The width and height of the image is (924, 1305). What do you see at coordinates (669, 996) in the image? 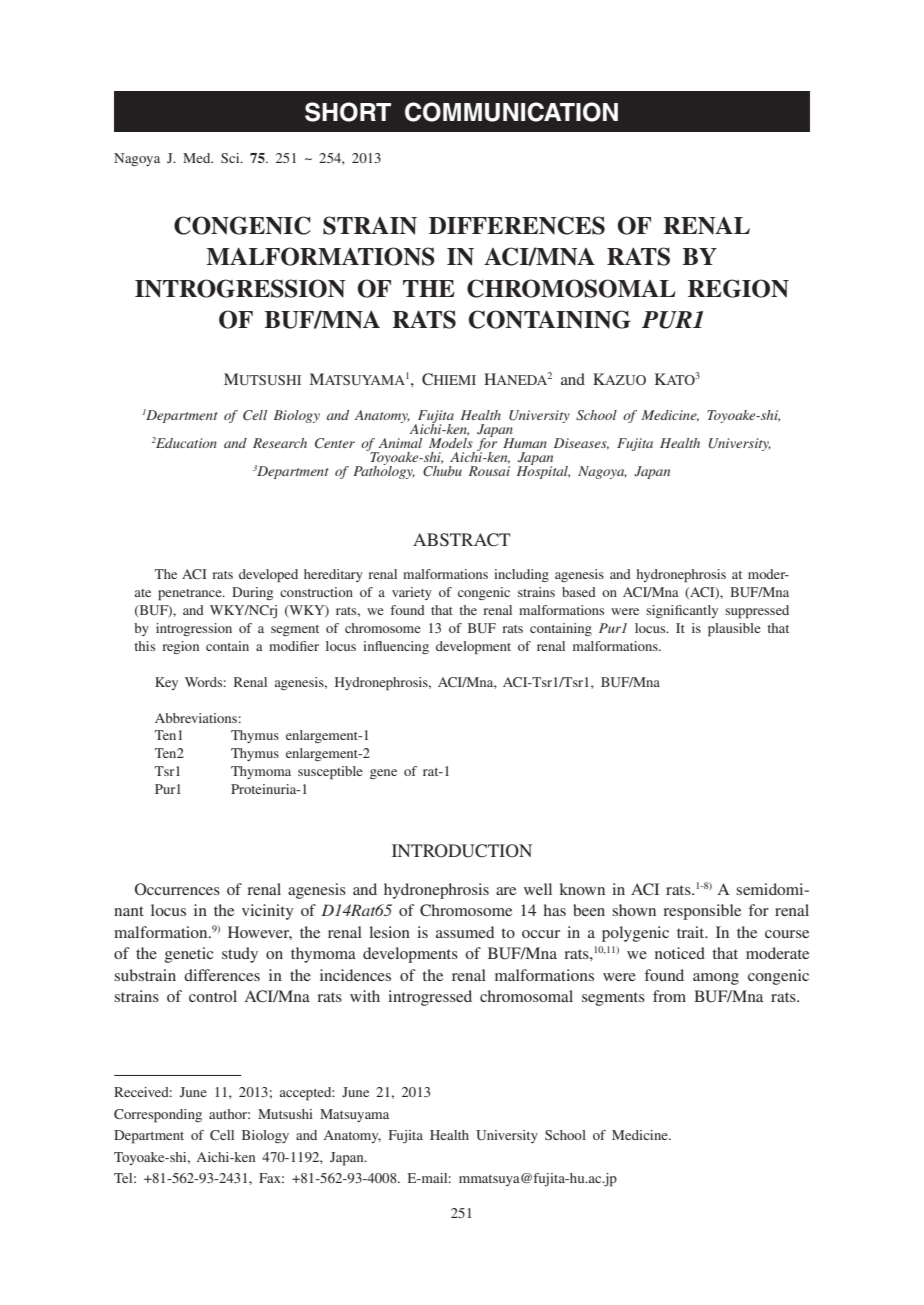
I see `from` at bounding box center [669, 996].
